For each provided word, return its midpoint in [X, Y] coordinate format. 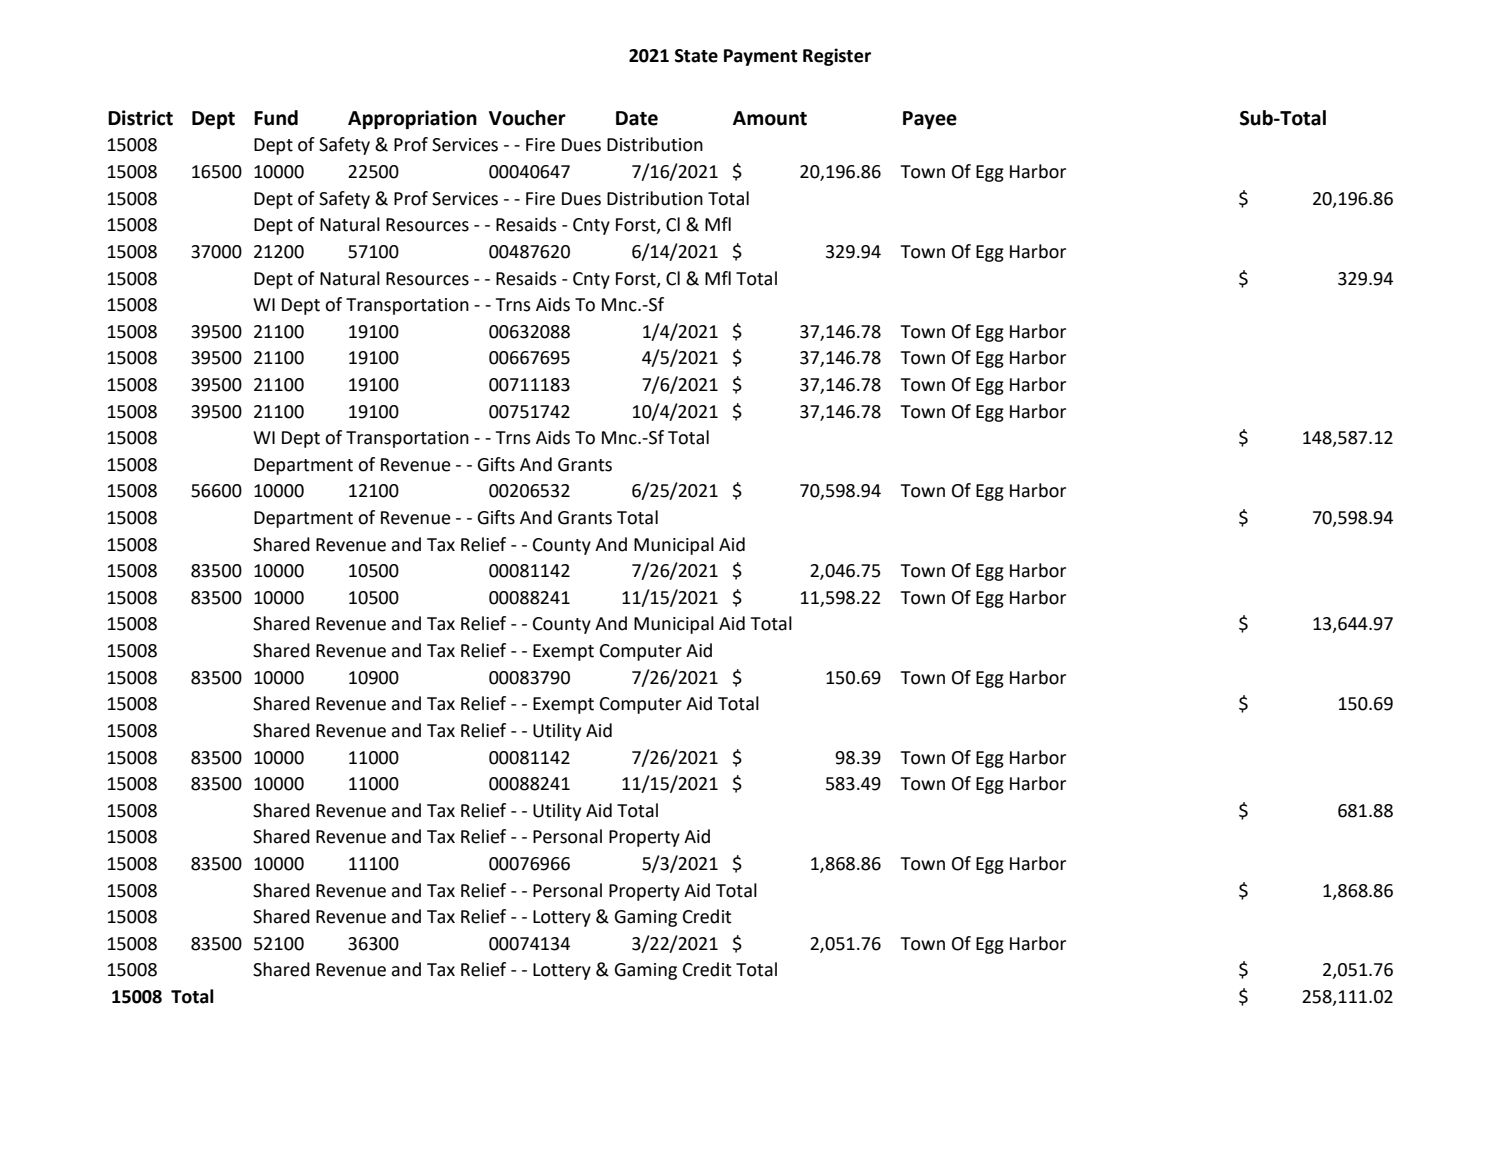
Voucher [527, 118]
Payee [930, 120]
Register [837, 57]
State [696, 56]
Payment [761, 57]
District [140, 118]
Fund [276, 118]
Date [637, 118]
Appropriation [412, 119]
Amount [770, 118]
